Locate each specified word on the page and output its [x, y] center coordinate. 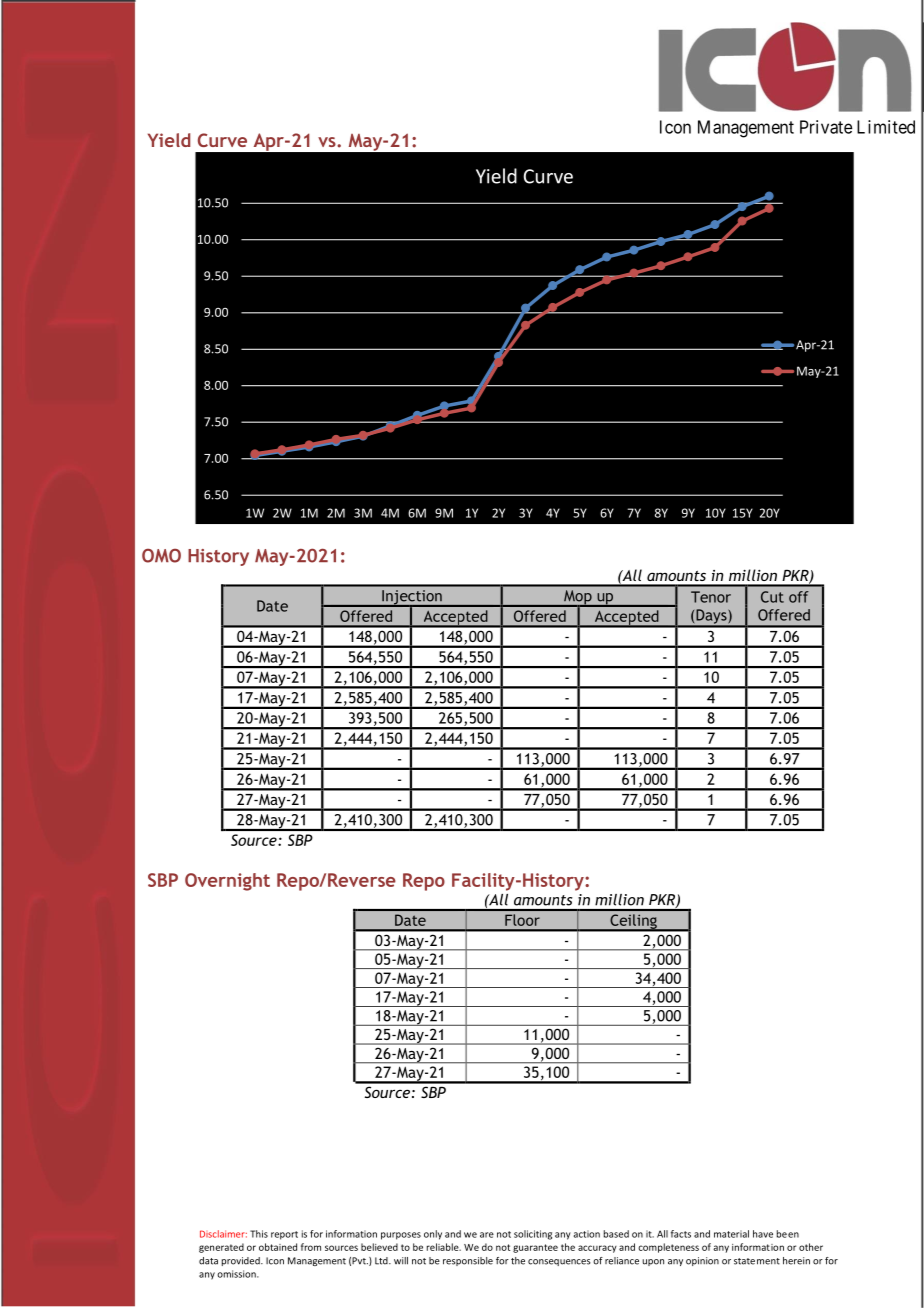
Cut [772, 597]
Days [711, 617]
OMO [161, 556]
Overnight [227, 882]
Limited [886, 127]
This [259, 1234]
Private [826, 127]
